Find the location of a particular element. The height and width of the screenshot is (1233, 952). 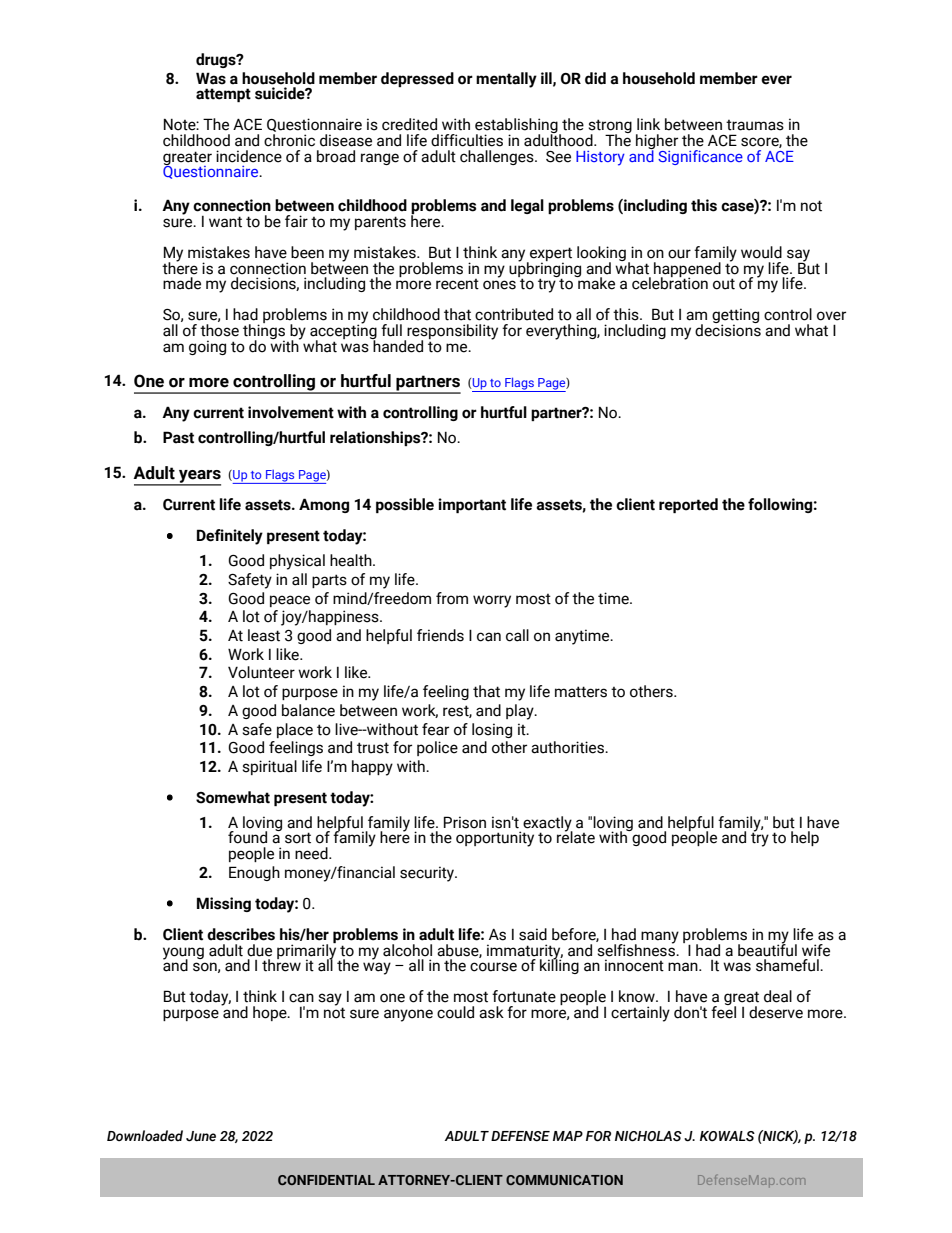

reported is located at coordinates (688, 505).
